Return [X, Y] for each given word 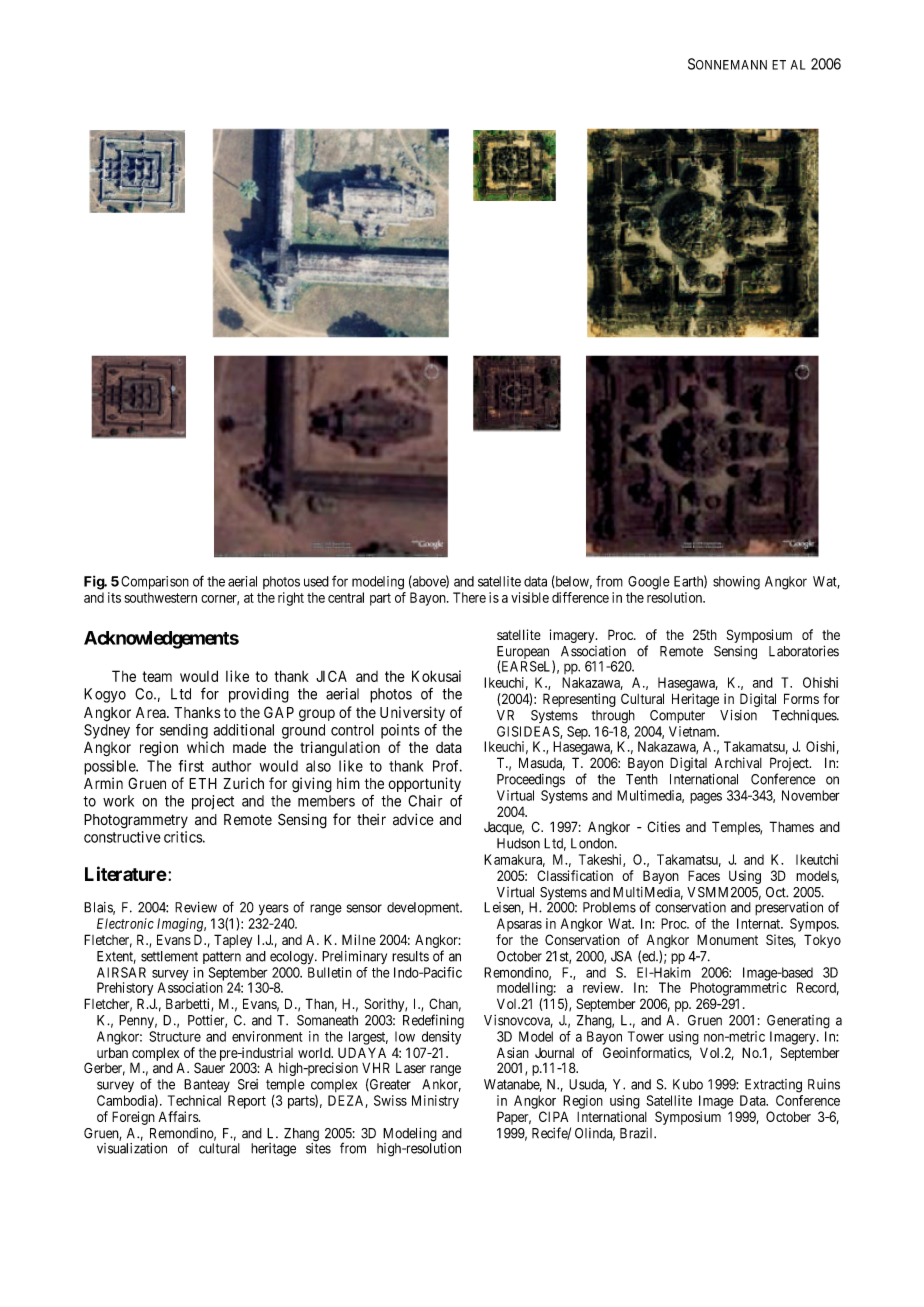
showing [736, 583]
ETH [203, 783]
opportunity [424, 784]
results [410, 956]
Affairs [179, 1116]
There [469, 597]
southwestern [161, 597]
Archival [738, 762]
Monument [727, 939]
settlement [169, 956]
